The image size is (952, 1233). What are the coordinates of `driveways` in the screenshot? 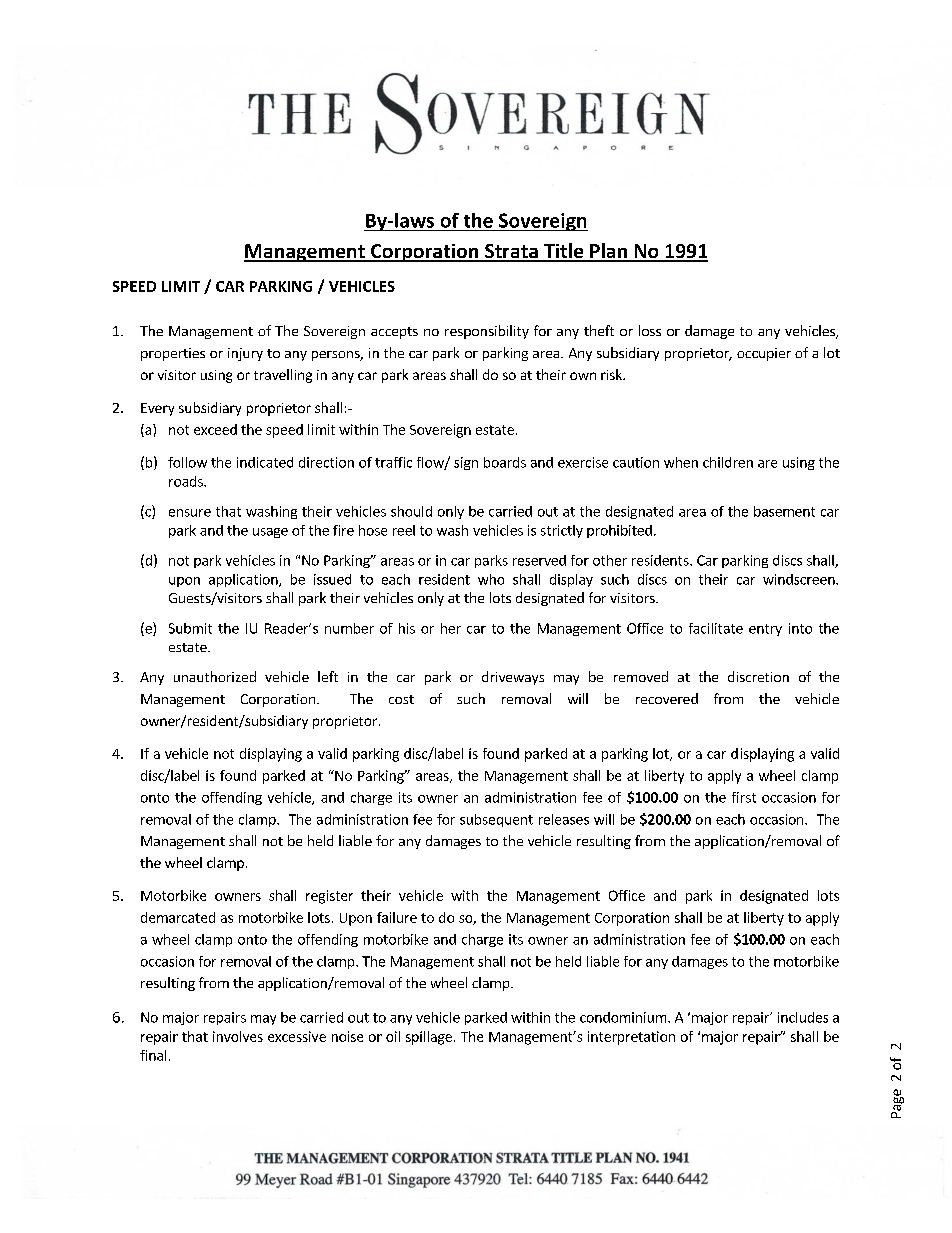 It's located at (513, 678).
